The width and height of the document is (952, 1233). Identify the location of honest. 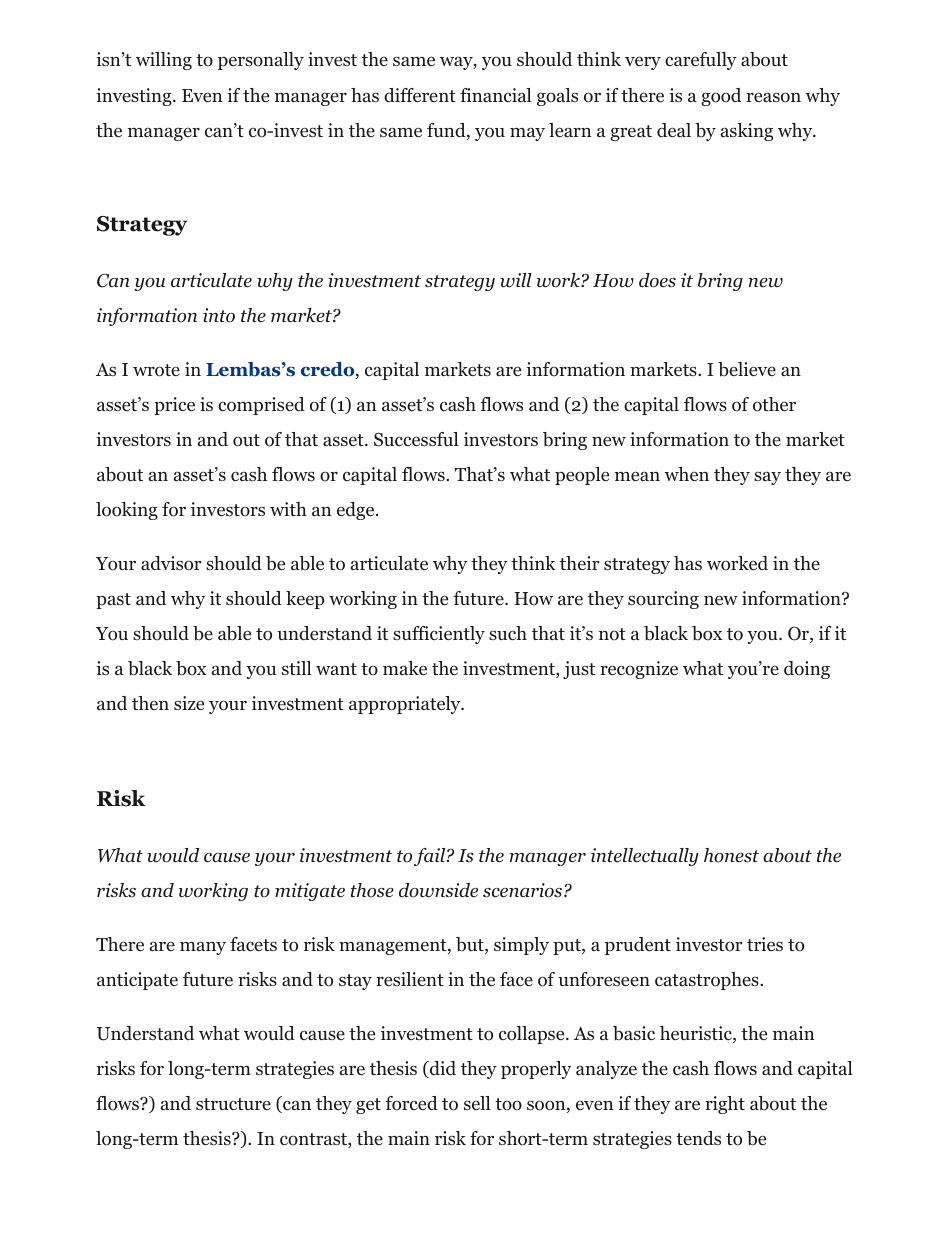
(731, 855).
